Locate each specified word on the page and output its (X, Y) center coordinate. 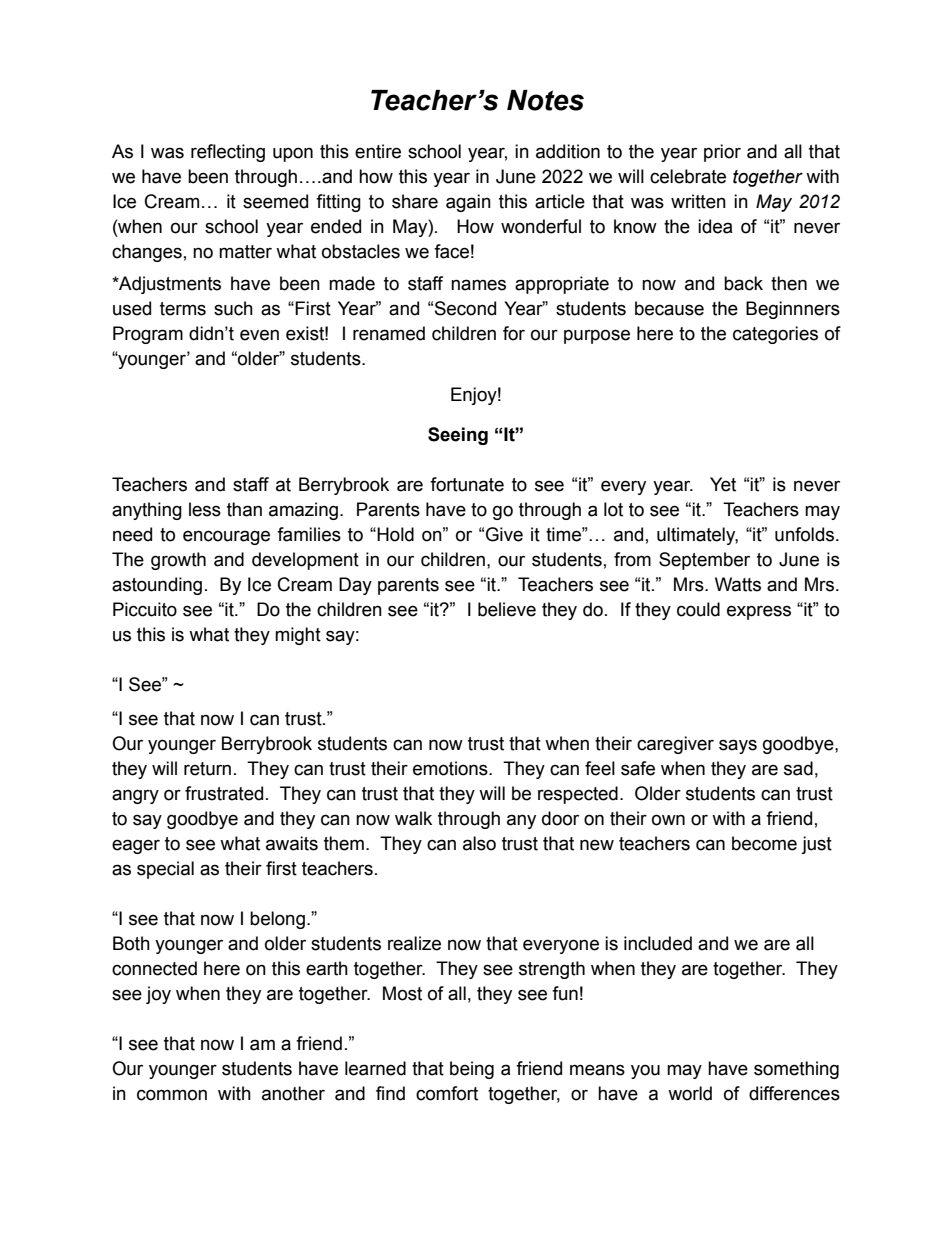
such (233, 308)
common (172, 1095)
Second (465, 308)
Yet (723, 484)
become (764, 843)
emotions (451, 768)
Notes (545, 100)
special (165, 870)
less (205, 509)
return (207, 769)
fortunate (467, 484)
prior (722, 153)
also (479, 843)
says (738, 746)
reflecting (228, 153)
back (743, 283)
